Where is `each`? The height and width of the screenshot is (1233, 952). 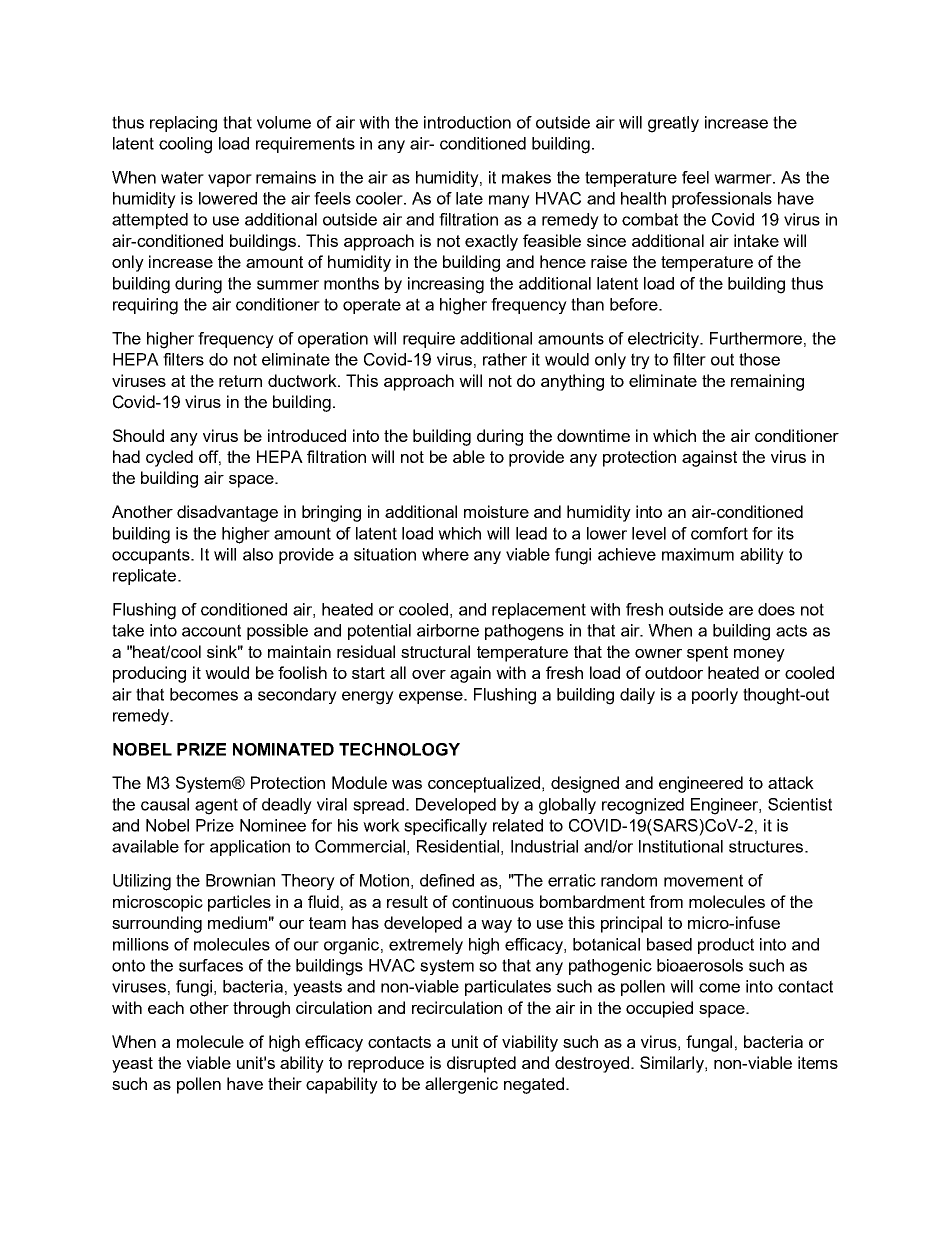 each is located at coordinates (166, 1007).
